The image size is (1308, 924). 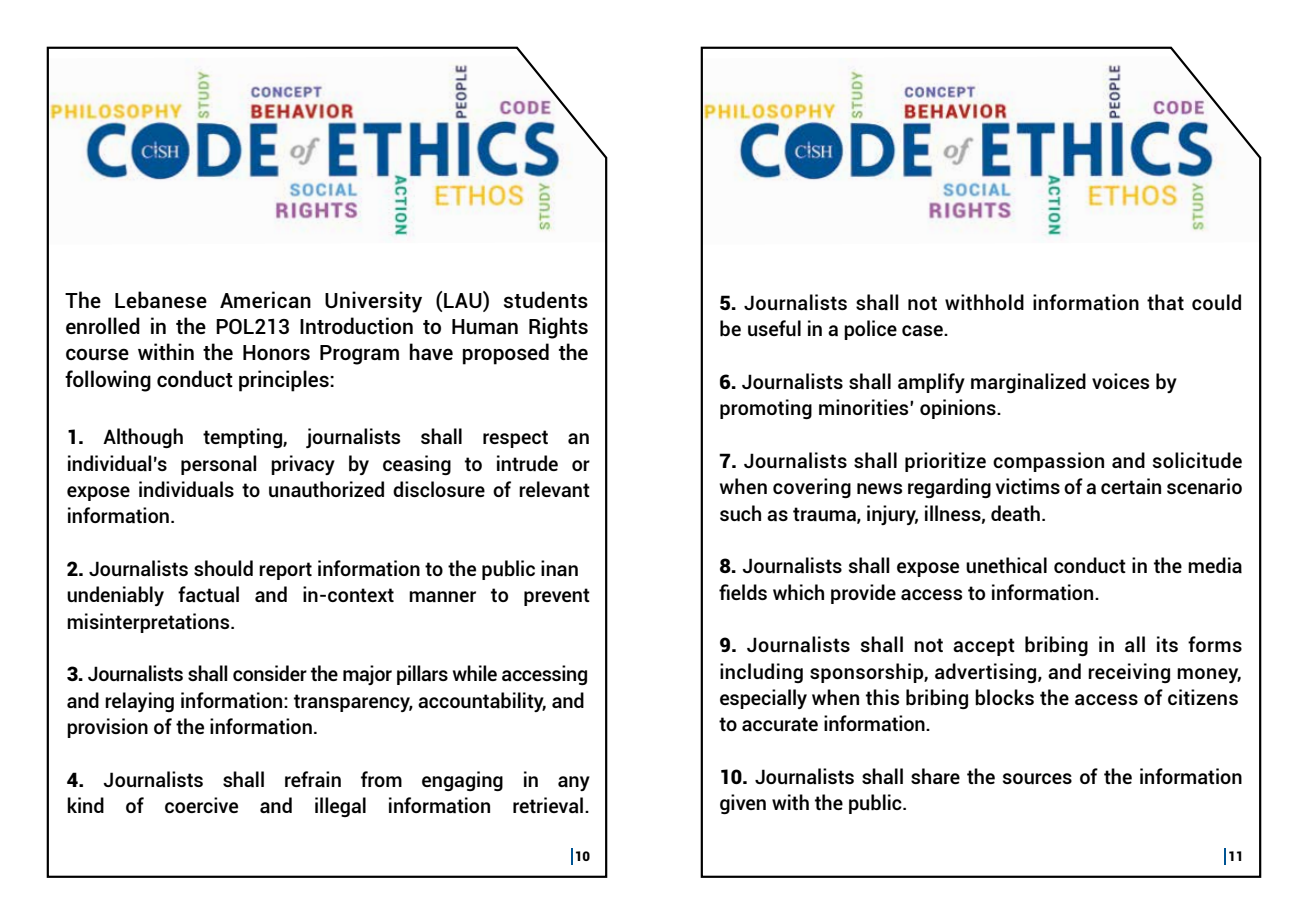 I want to click on that, so click(x=1165, y=302).
